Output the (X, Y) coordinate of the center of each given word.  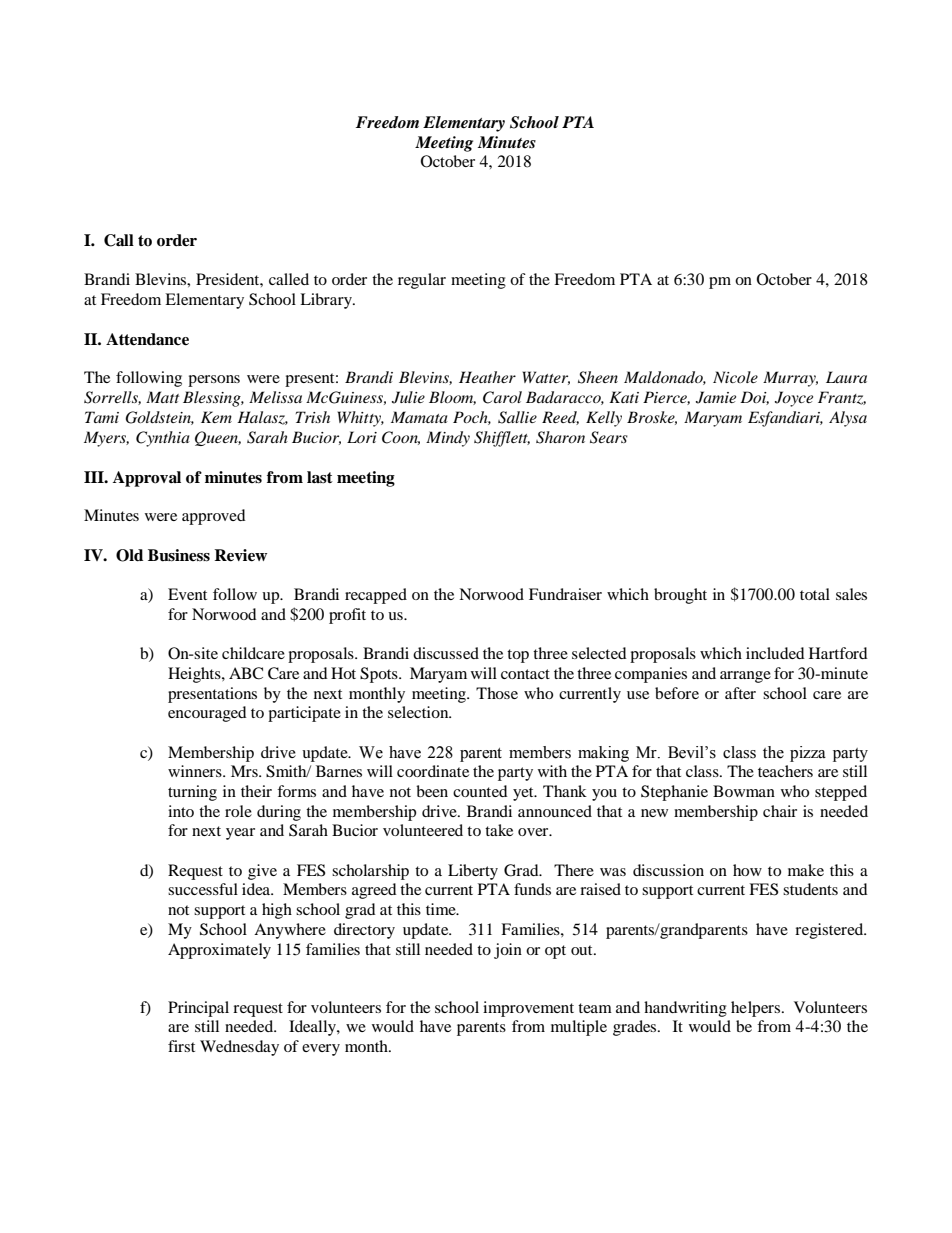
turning (192, 793)
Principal (198, 1009)
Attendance (147, 339)
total (815, 594)
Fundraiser (565, 594)
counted (480, 791)
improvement (528, 1009)
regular (422, 281)
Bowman (744, 791)
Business (179, 555)
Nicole (735, 377)
